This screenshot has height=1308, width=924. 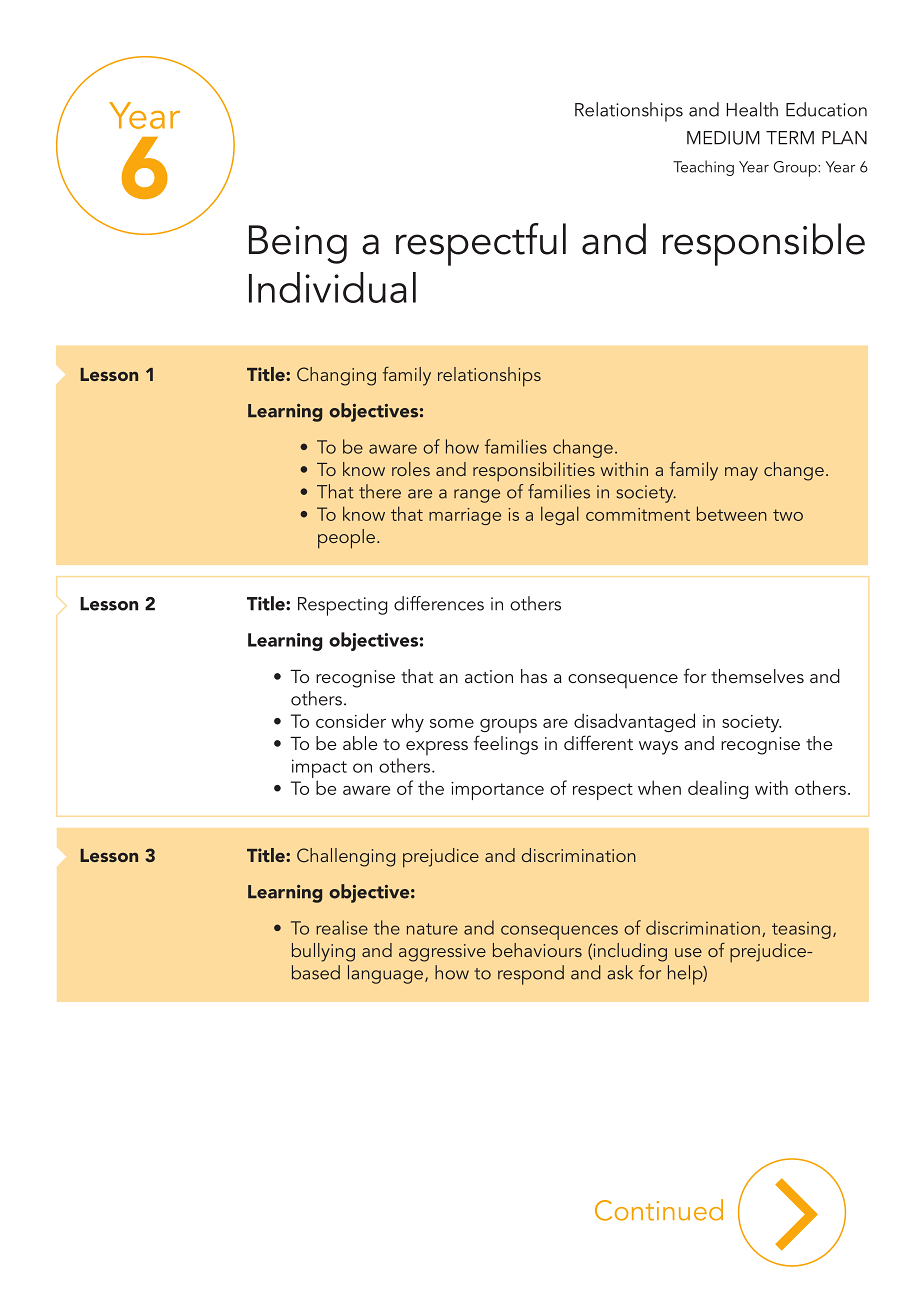 What do you see at coordinates (497, 791) in the screenshot?
I see `importance` at bounding box center [497, 791].
